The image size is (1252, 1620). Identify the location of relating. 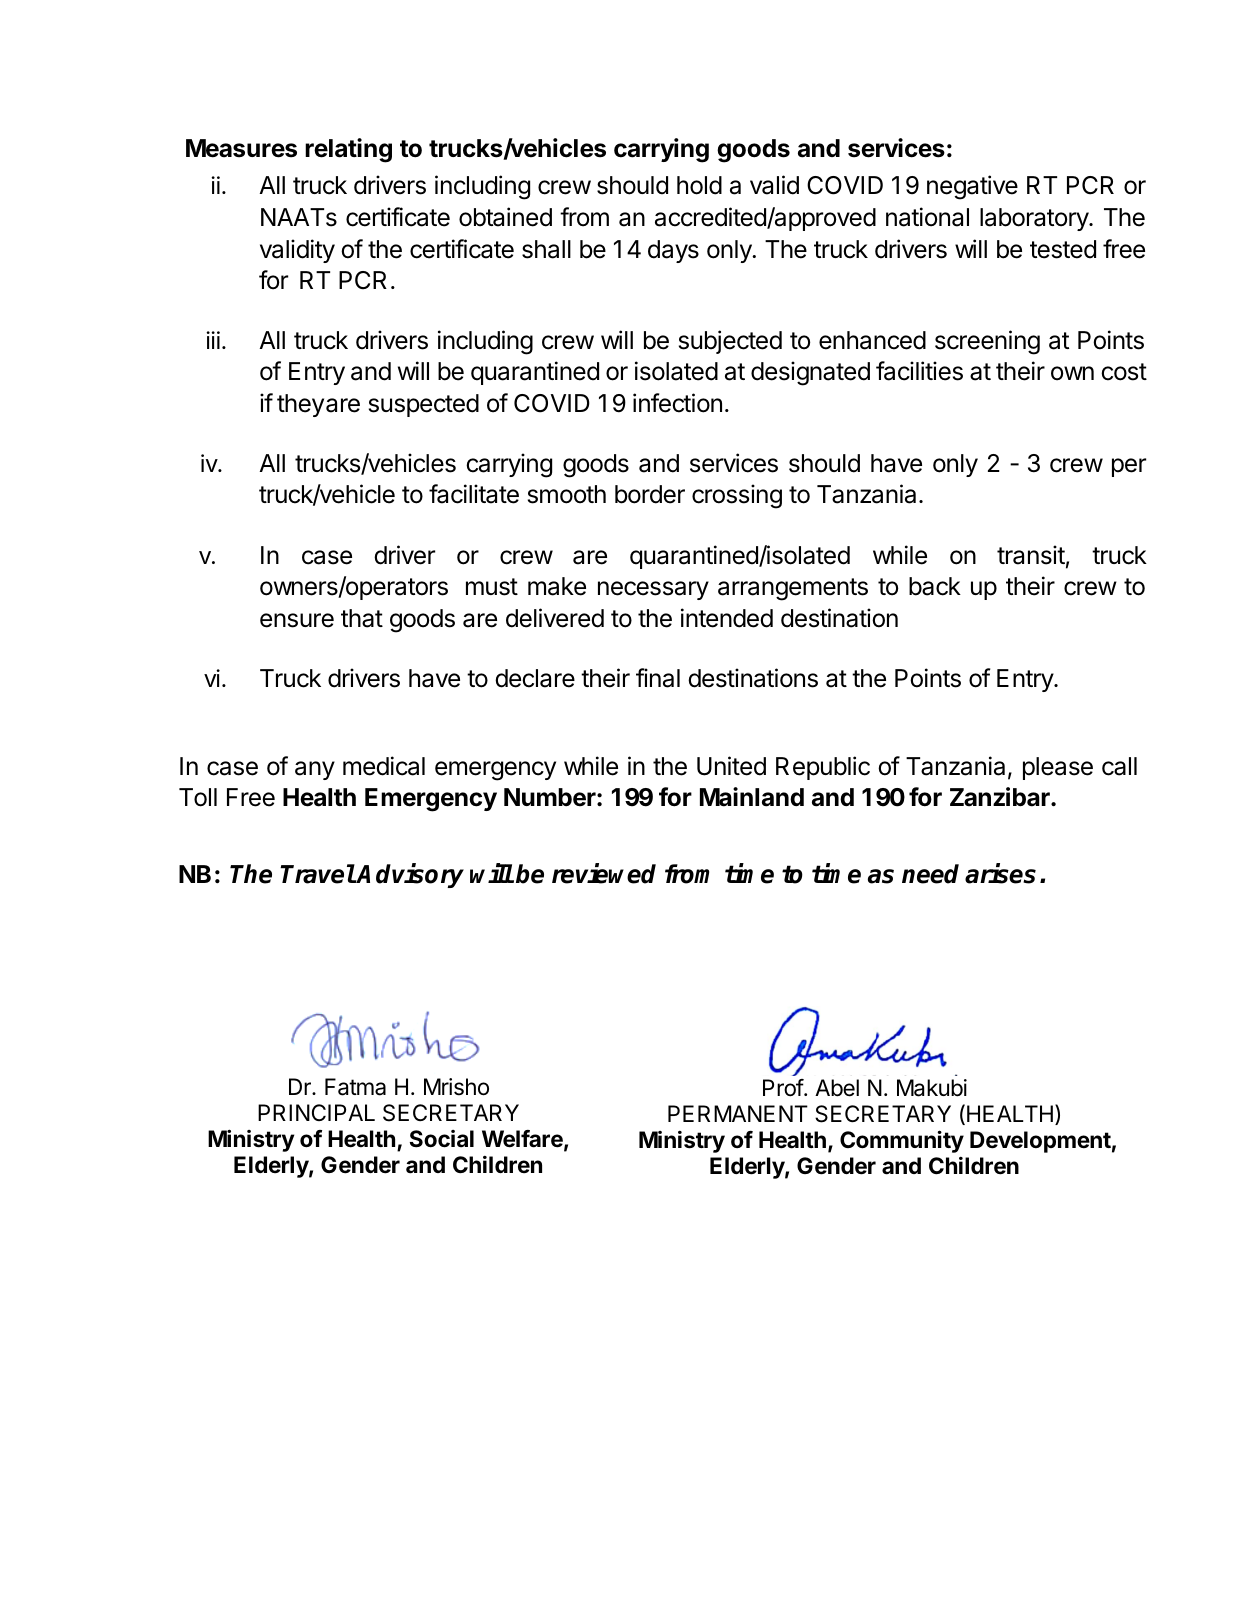
(348, 150).
